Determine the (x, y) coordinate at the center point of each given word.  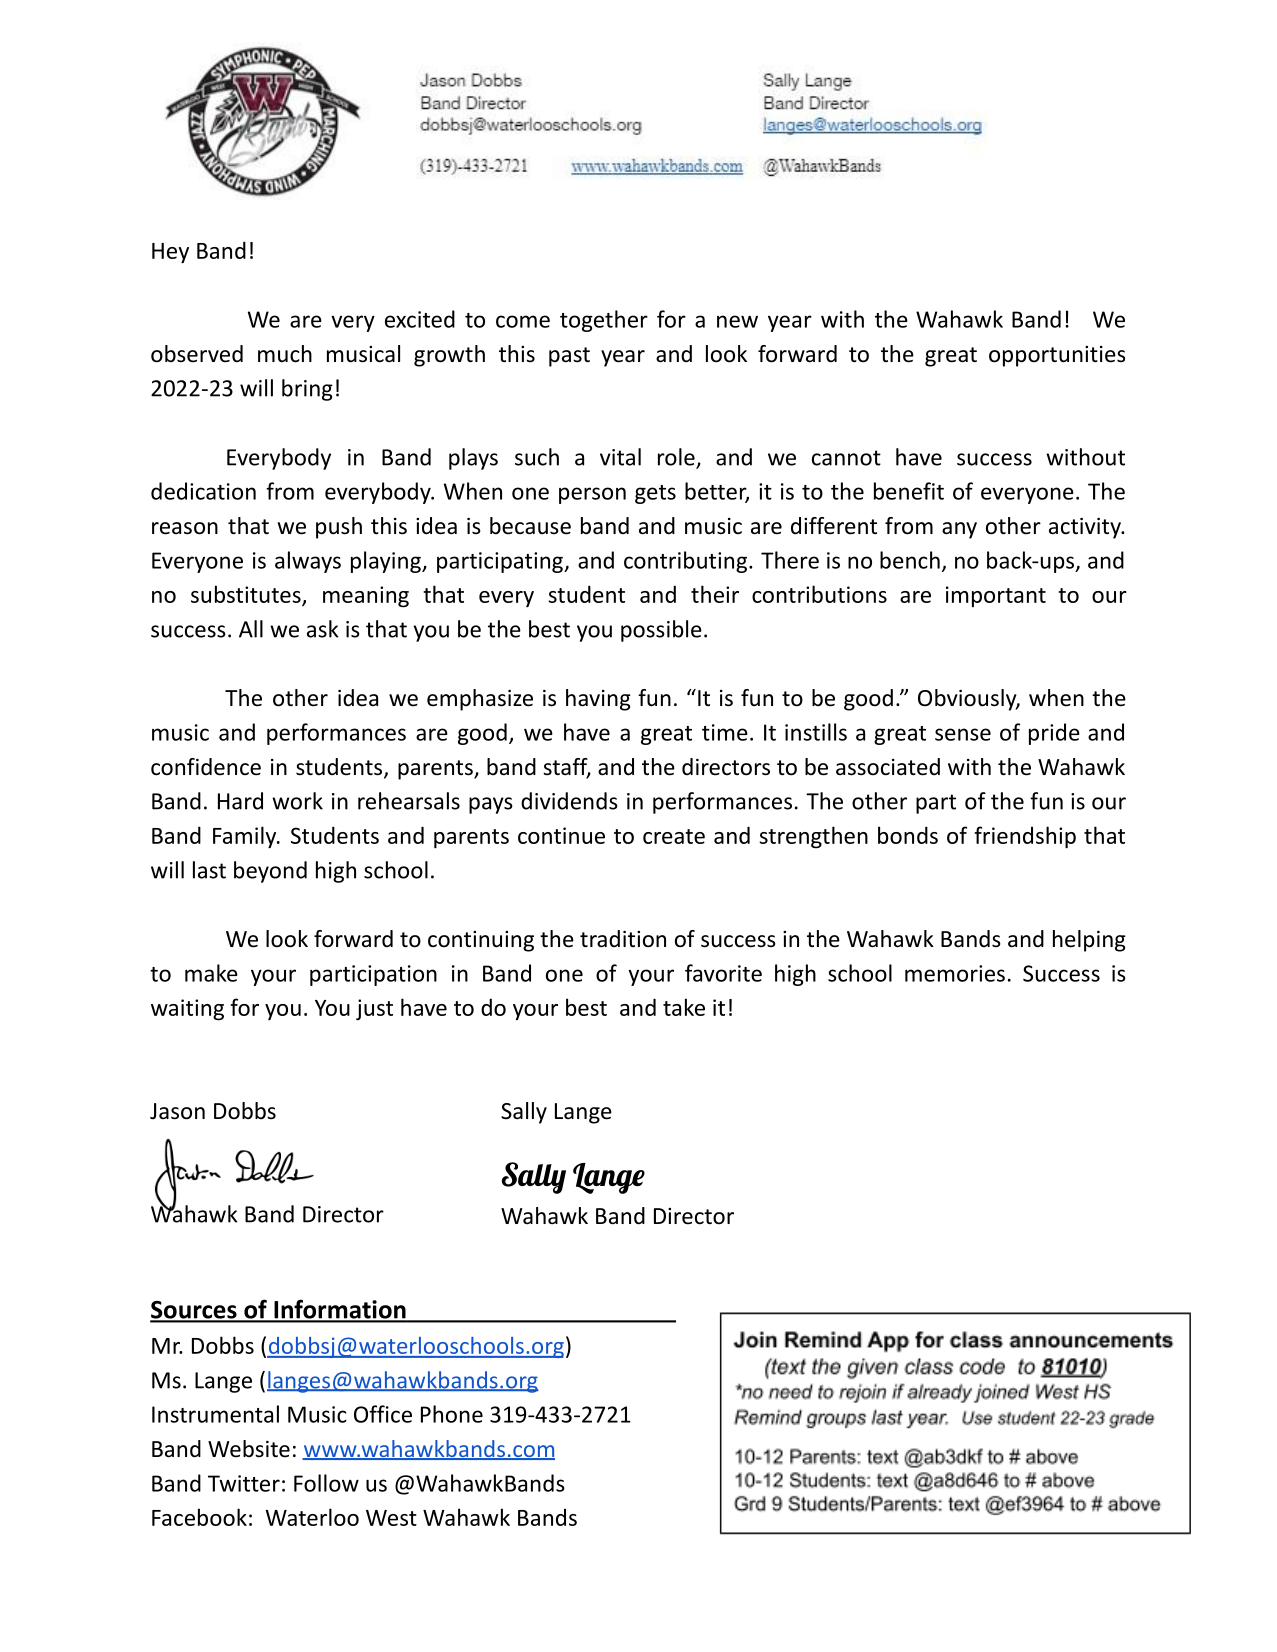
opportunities (1057, 356)
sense (963, 734)
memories (955, 973)
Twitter (244, 1483)
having (598, 700)
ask (323, 629)
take (684, 1007)
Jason (177, 1111)
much (285, 354)
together (604, 321)
